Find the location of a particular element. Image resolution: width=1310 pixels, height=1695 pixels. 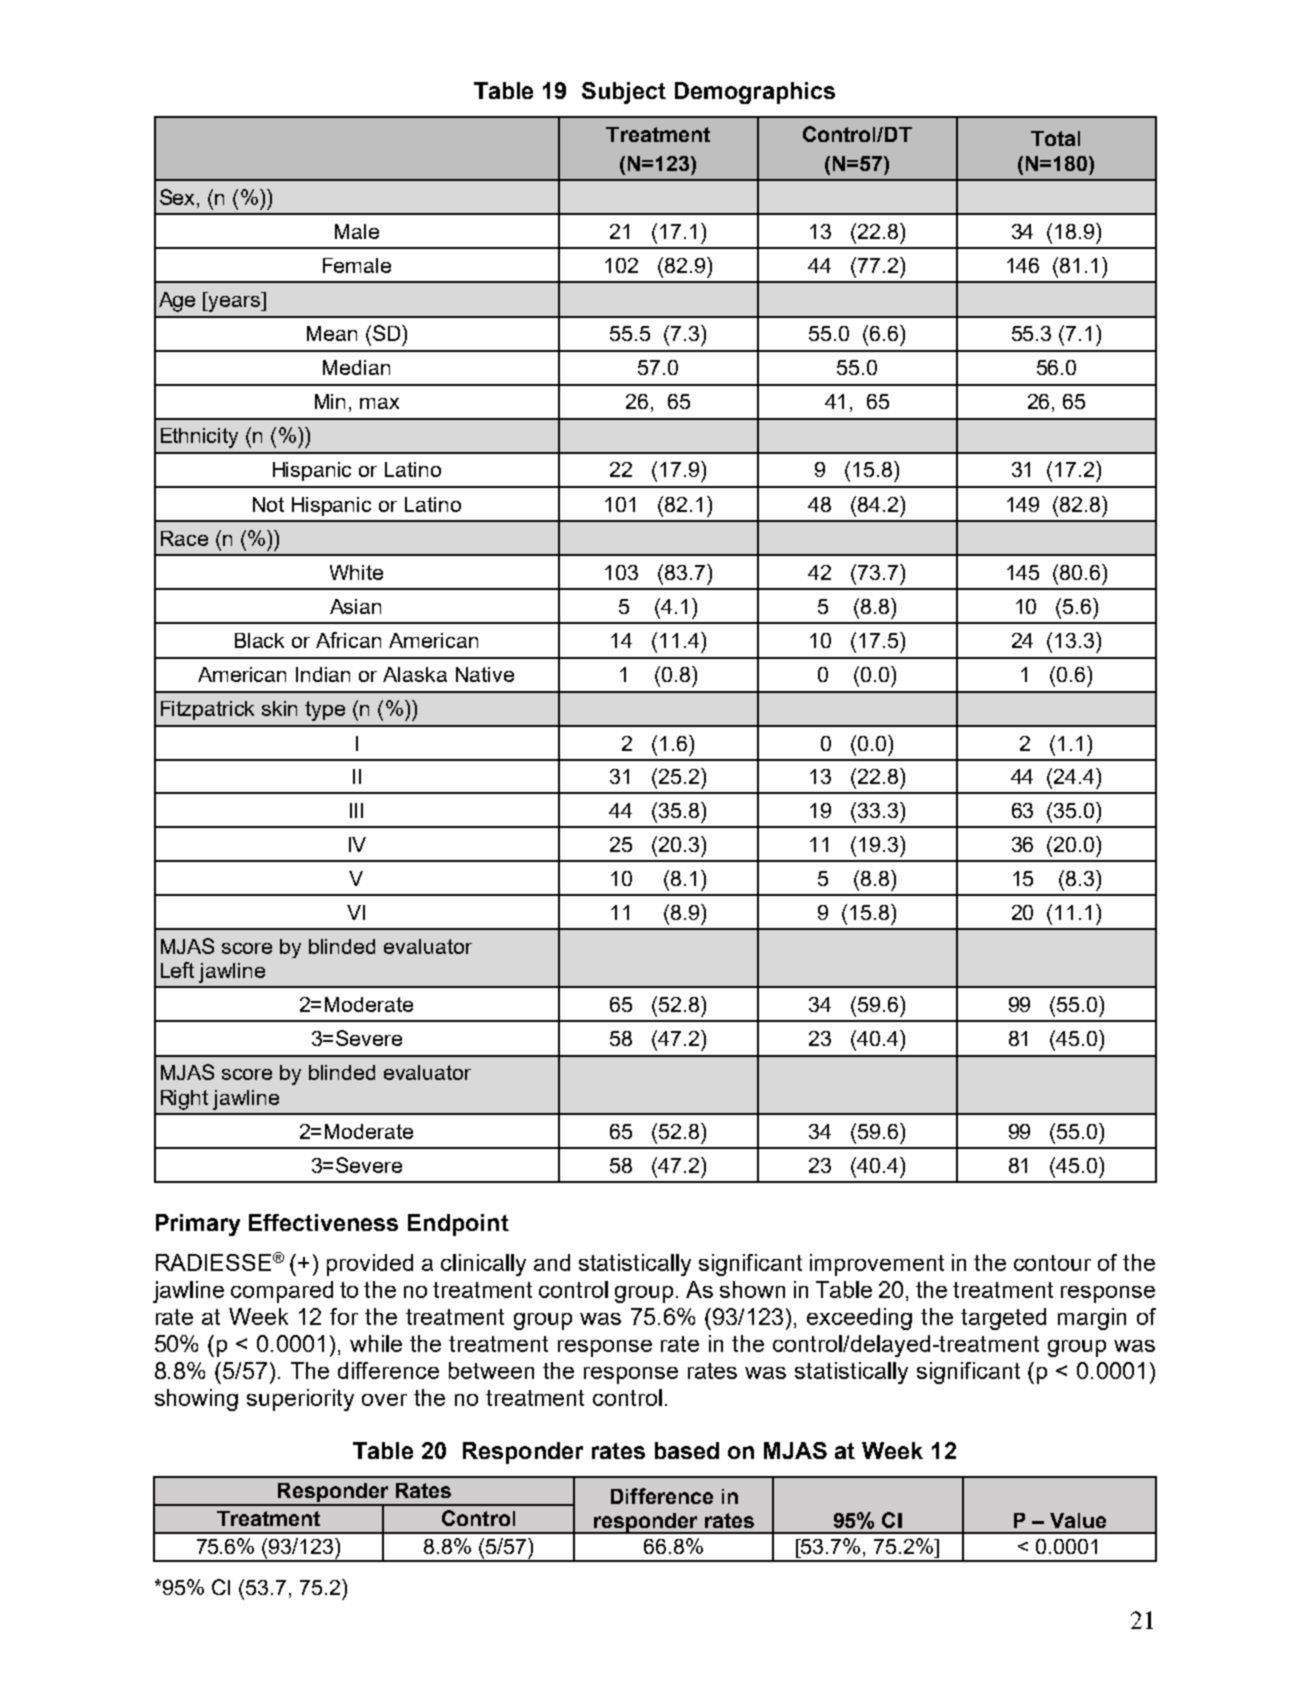

Native is located at coordinates (485, 674).
